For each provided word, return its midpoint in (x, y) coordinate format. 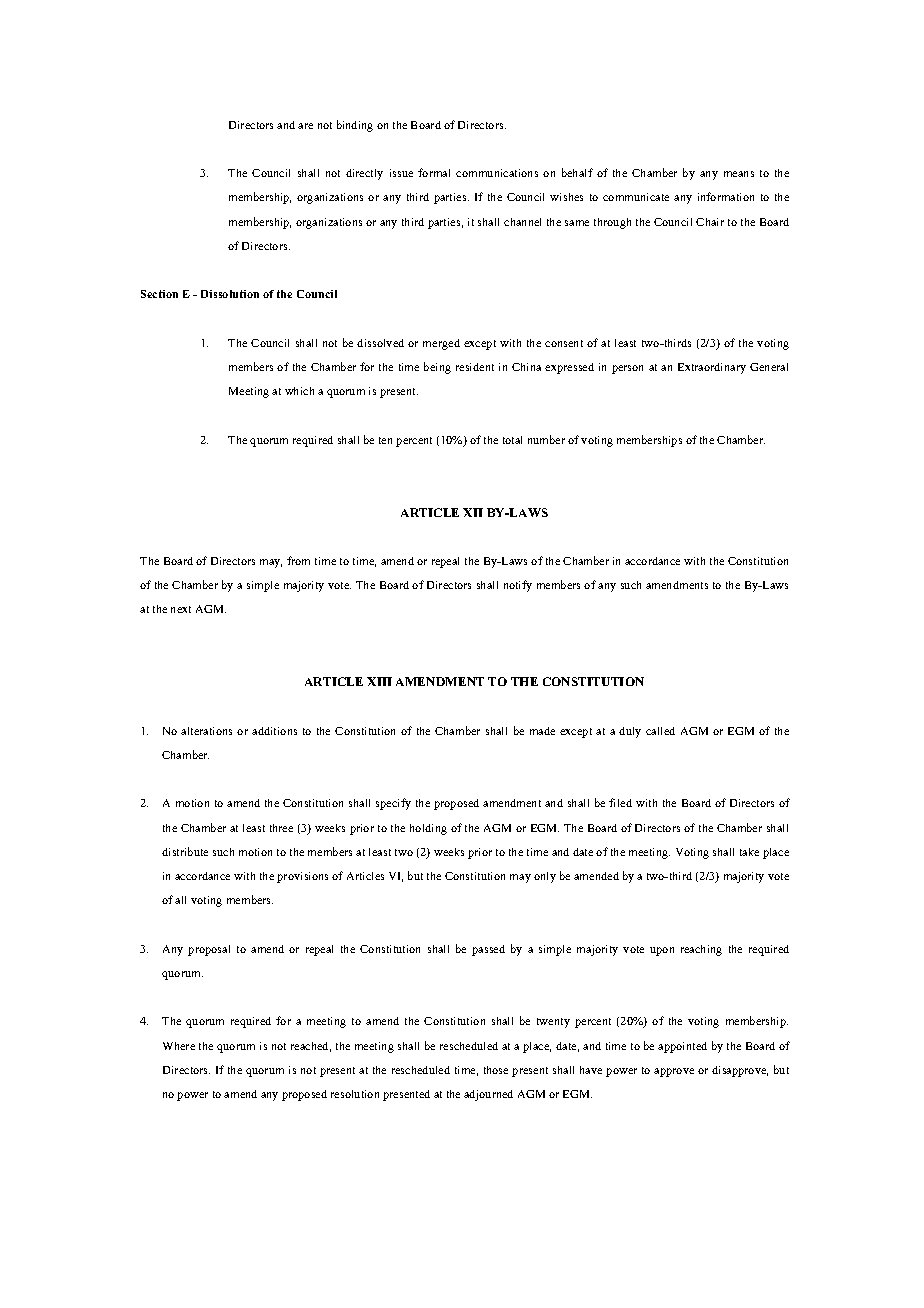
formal (434, 172)
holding (428, 829)
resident (475, 367)
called (660, 731)
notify (518, 586)
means (739, 174)
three (281, 828)
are (305, 126)
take (749, 852)
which (299, 391)
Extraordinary (712, 368)
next (181, 609)
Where (179, 1046)
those (496, 1070)
